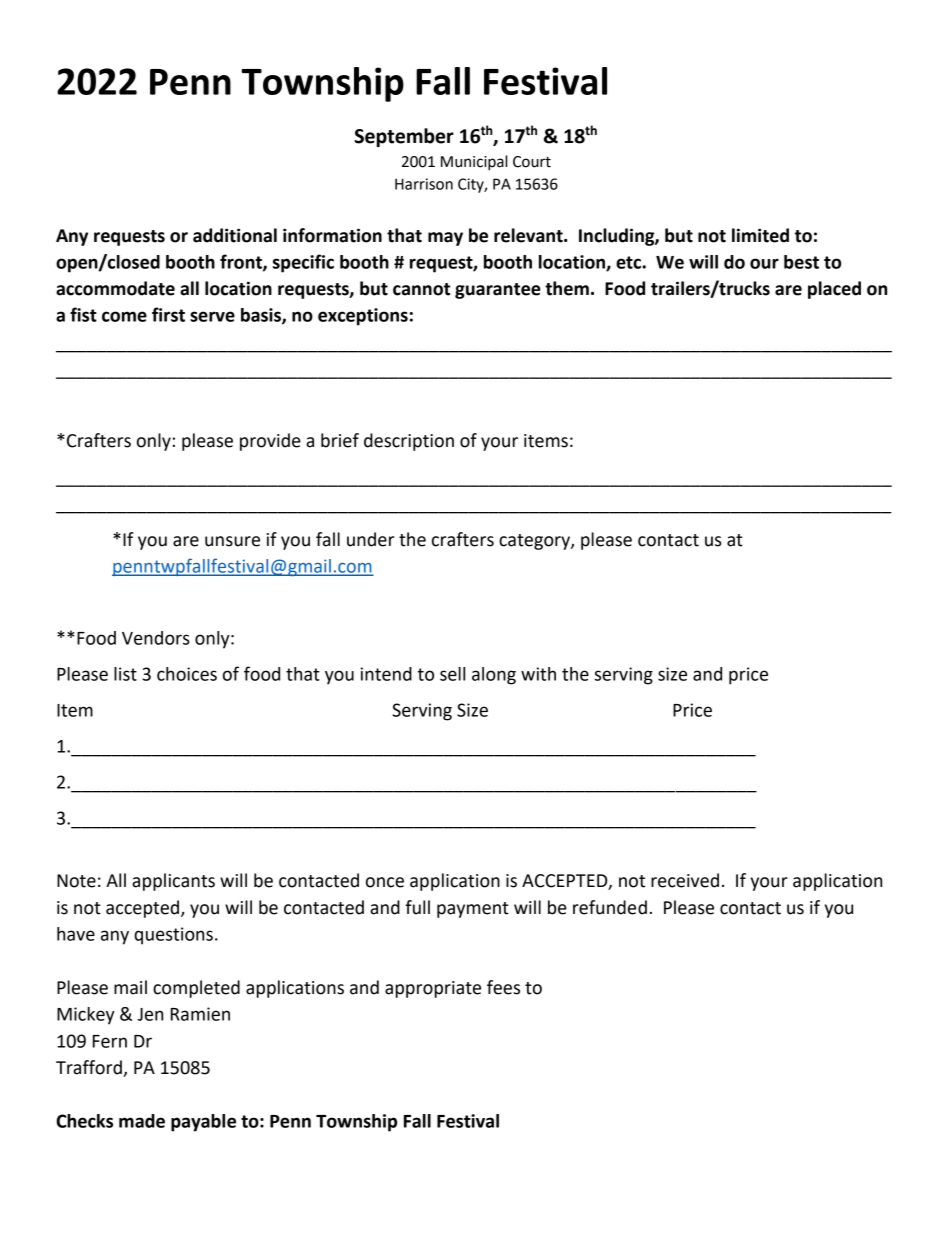 Image resolution: width=952 pixels, height=1233 pixels. Describe the element at coordinates (270, 442) in the screenshot. I see `provide` at that location.
